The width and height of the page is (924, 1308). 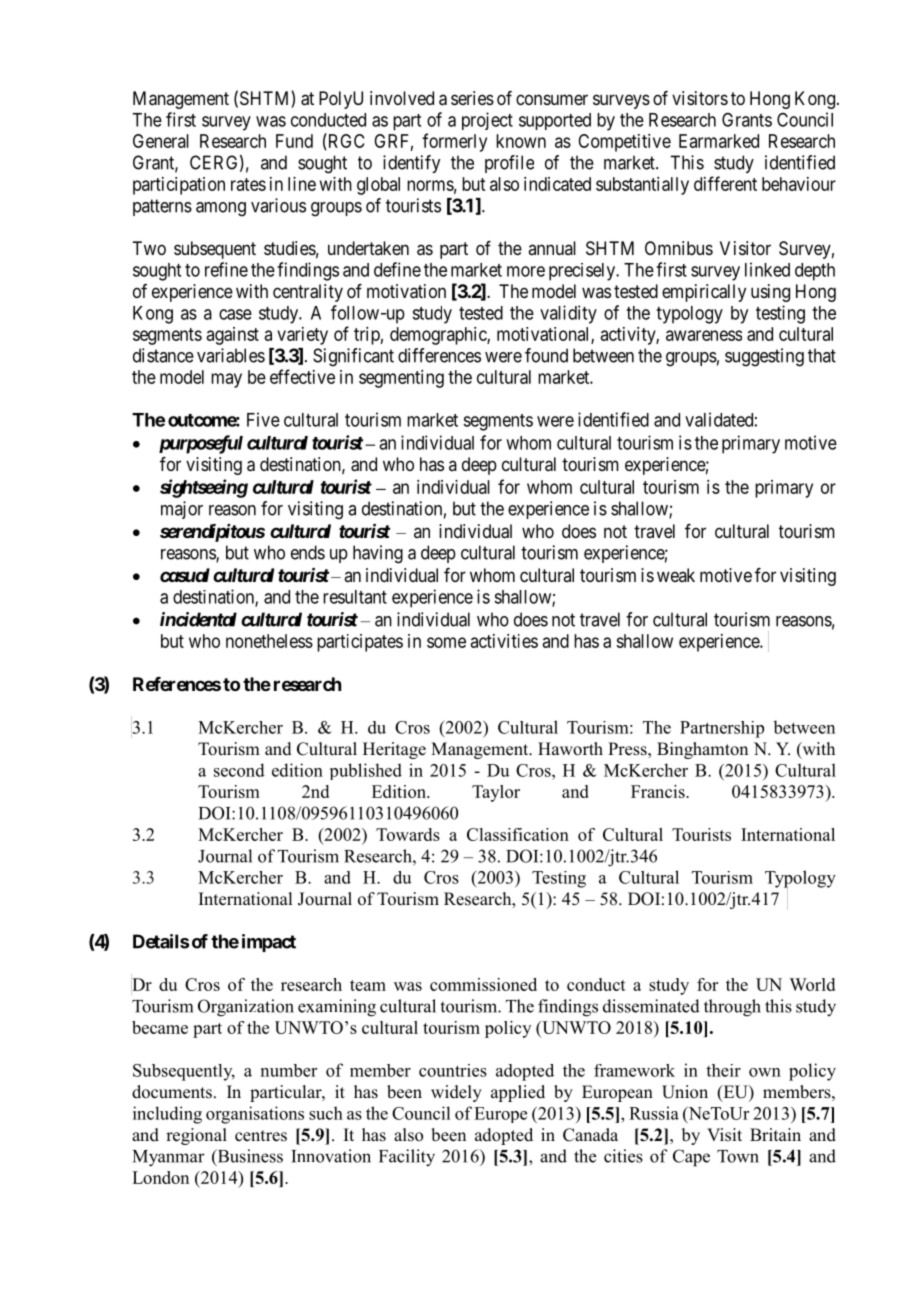 I want to click on purposeful, so click(x=201, y=444).
